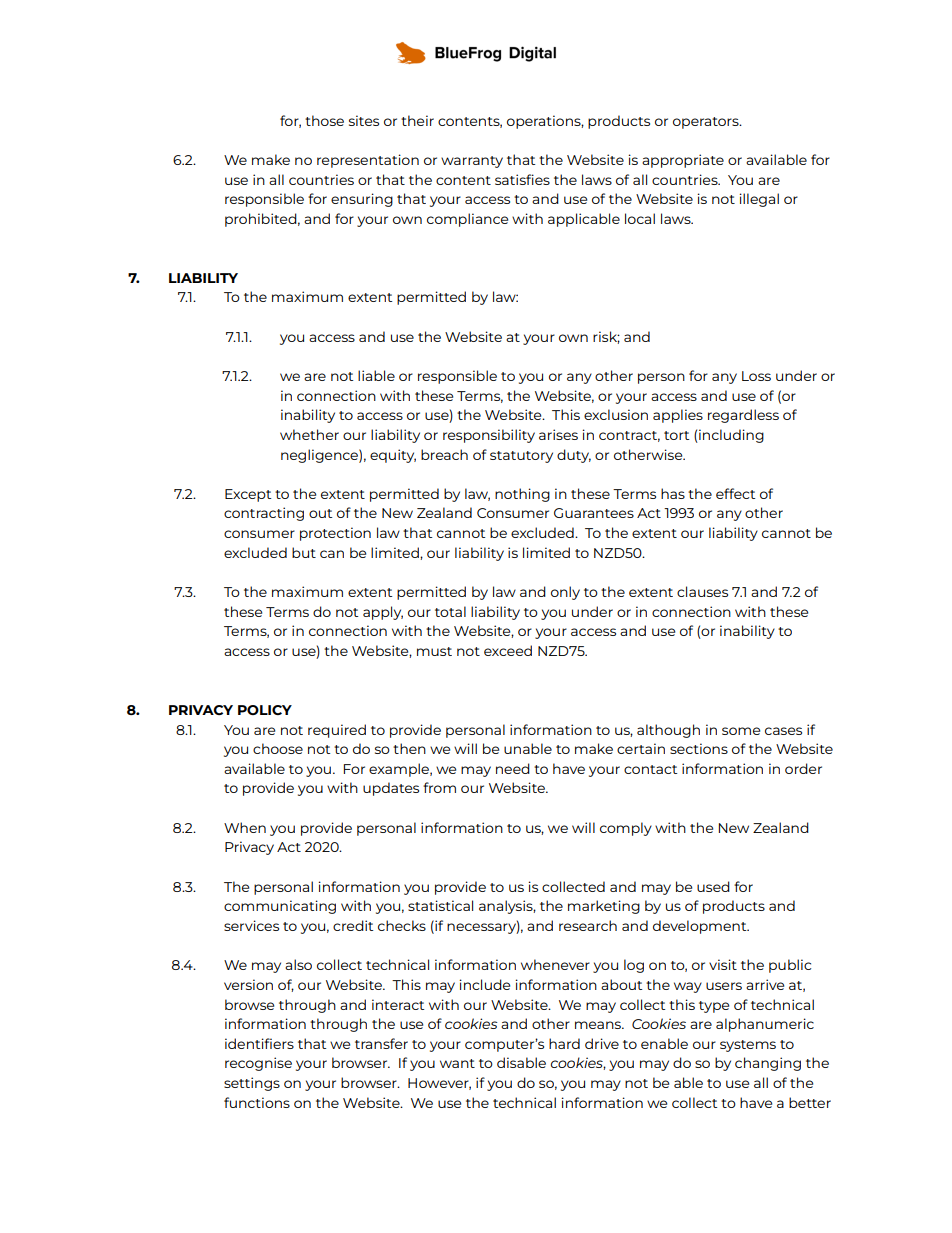 The height and width of the document is (1233, 952). What do you see at coordinates (768, 1064) in the document?
I see `changing` at bounding box center [768, 1064].
